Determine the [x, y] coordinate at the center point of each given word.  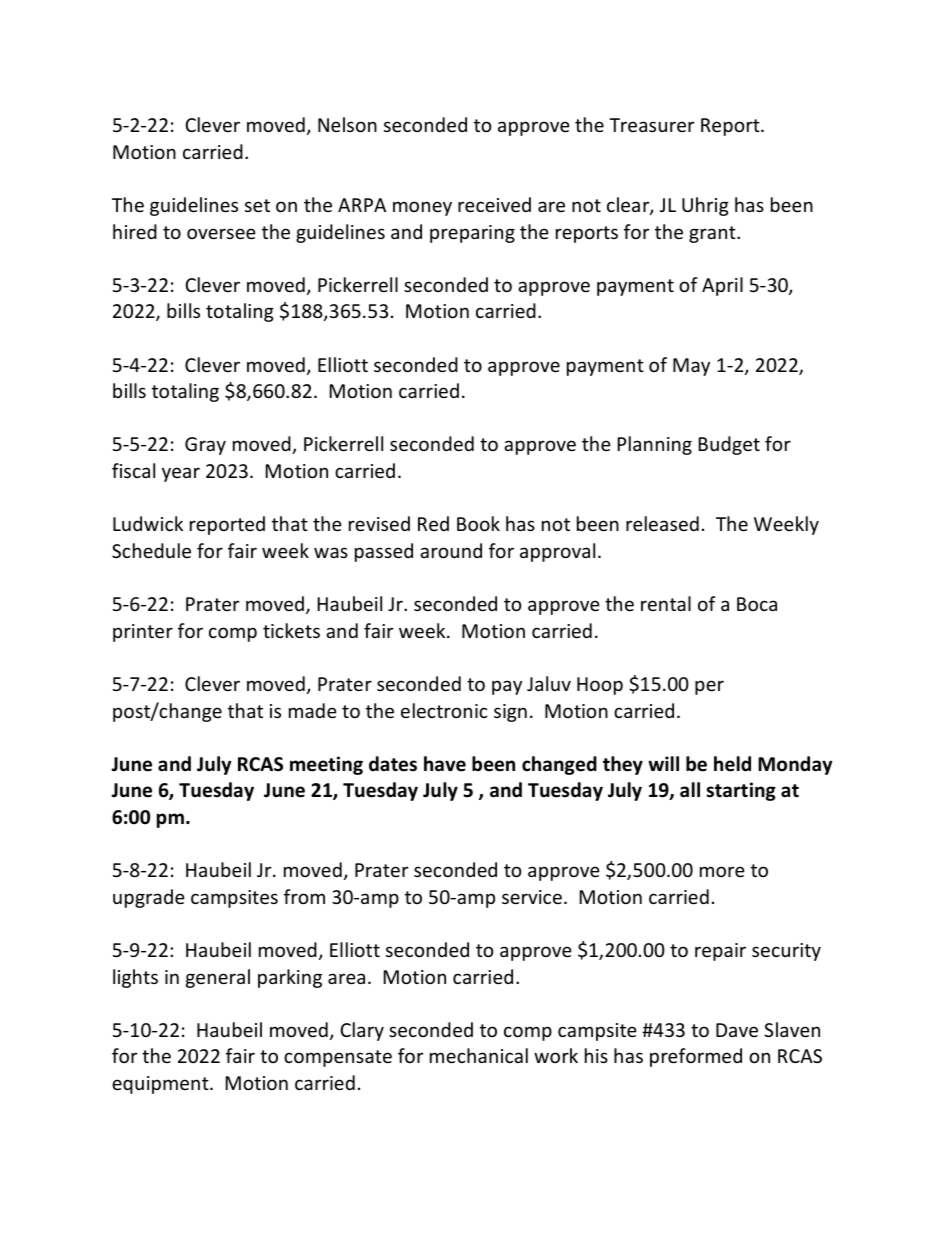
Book [478, 523]
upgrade [149, 898]
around [451, 550]
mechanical [479, 1055]
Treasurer [651, 125]
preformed [696, 1057]
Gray [205, 446]
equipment [161, 1085]
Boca [757, 604]
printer [143, 633]
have [445, 764]
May [691, 367]
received [494, 204]
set [257, 205]
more [722, 871]
